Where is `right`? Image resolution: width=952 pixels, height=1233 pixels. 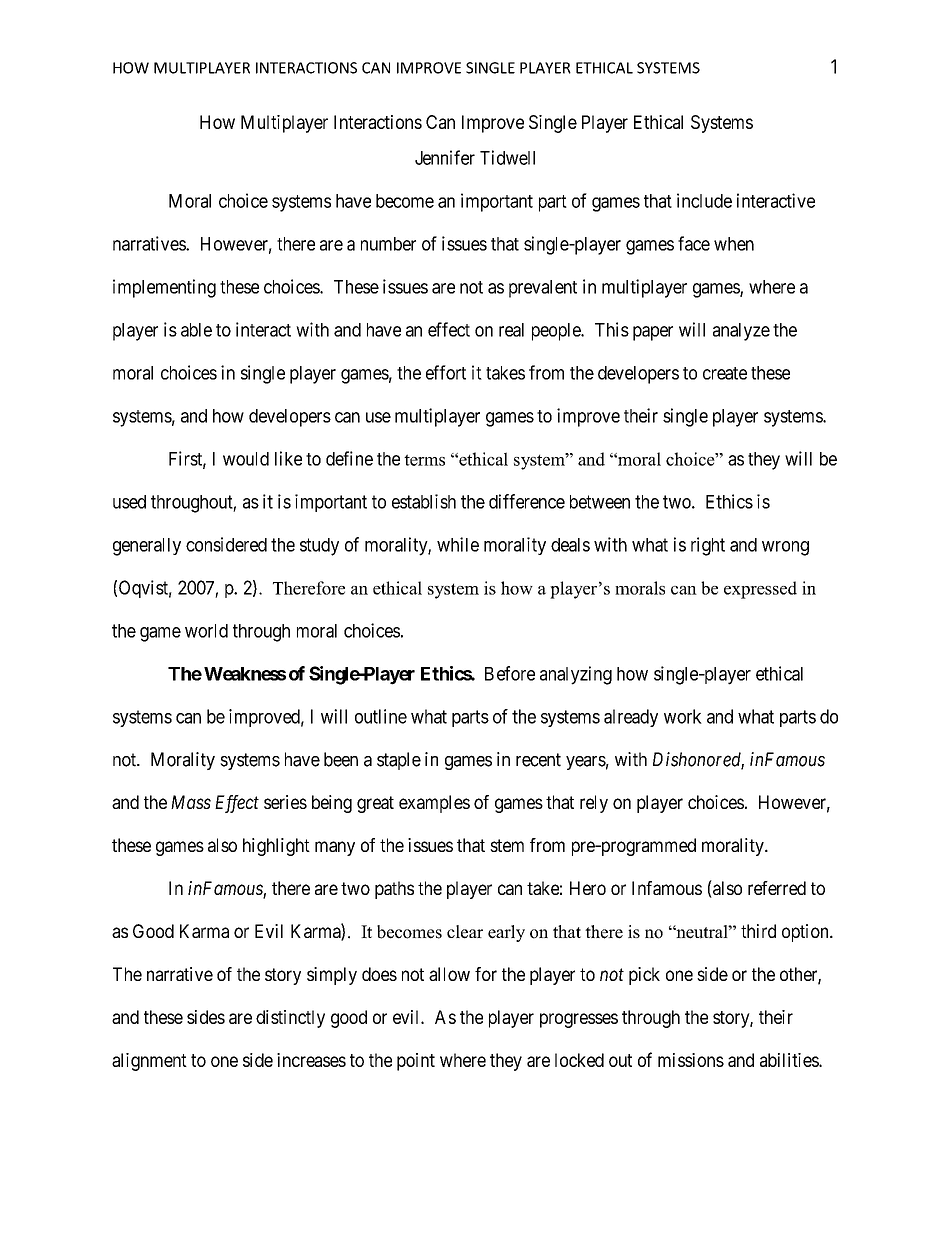 right is located at coordinates (708, 546).
